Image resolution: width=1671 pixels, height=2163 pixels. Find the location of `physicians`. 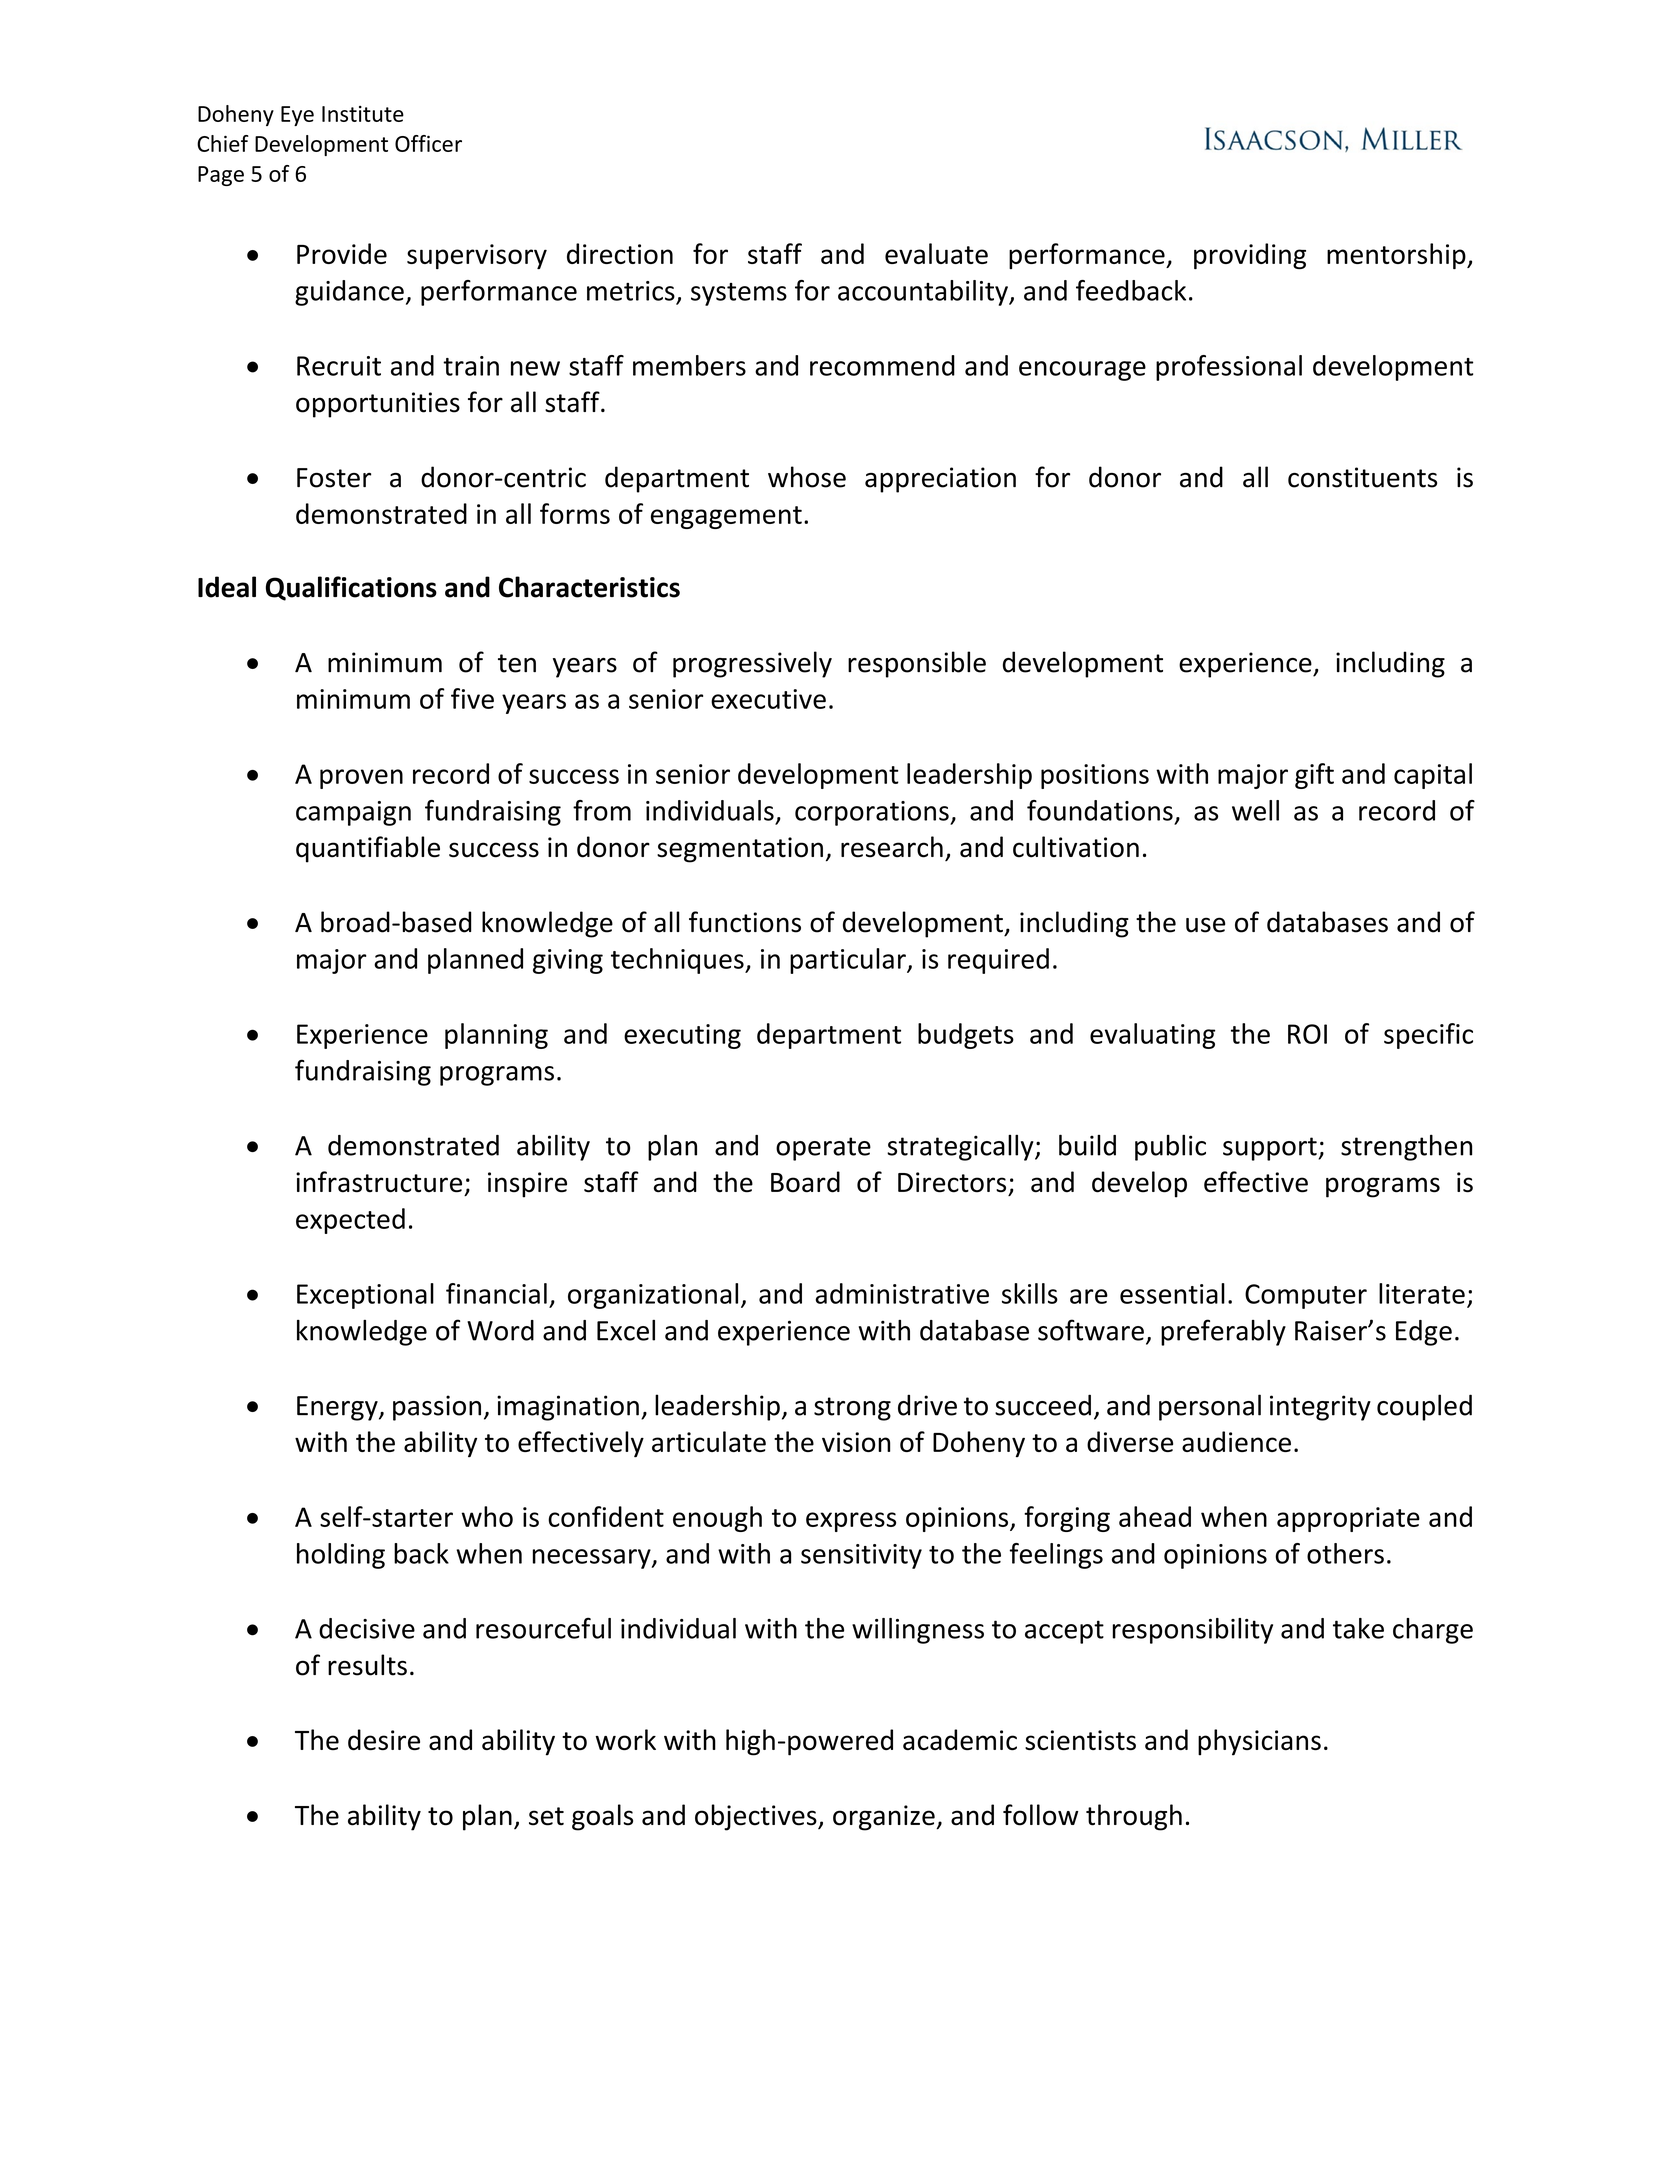

physicians is located at coordinates (1259, 1742).
